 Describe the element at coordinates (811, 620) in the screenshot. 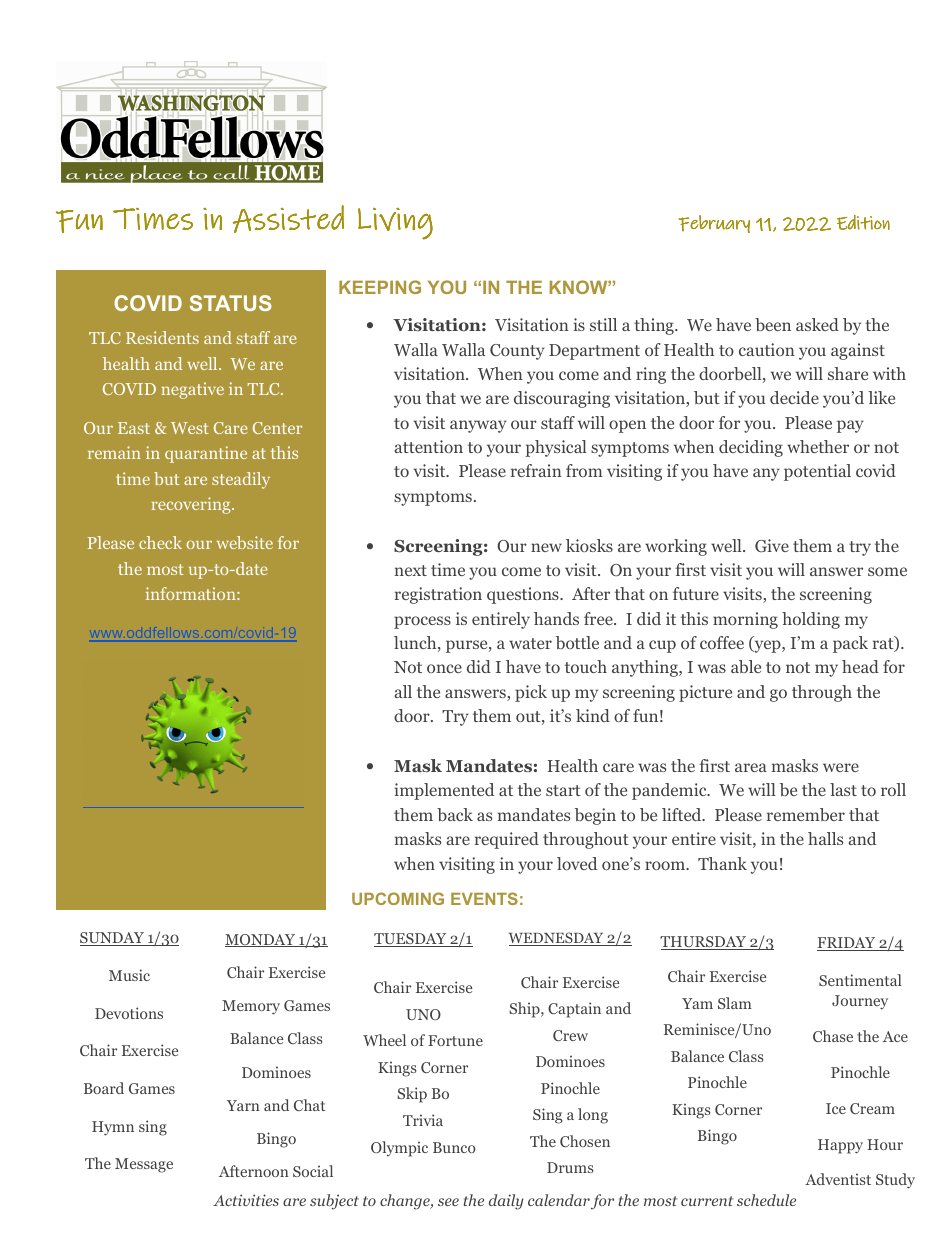

I see `holding` at that location.
